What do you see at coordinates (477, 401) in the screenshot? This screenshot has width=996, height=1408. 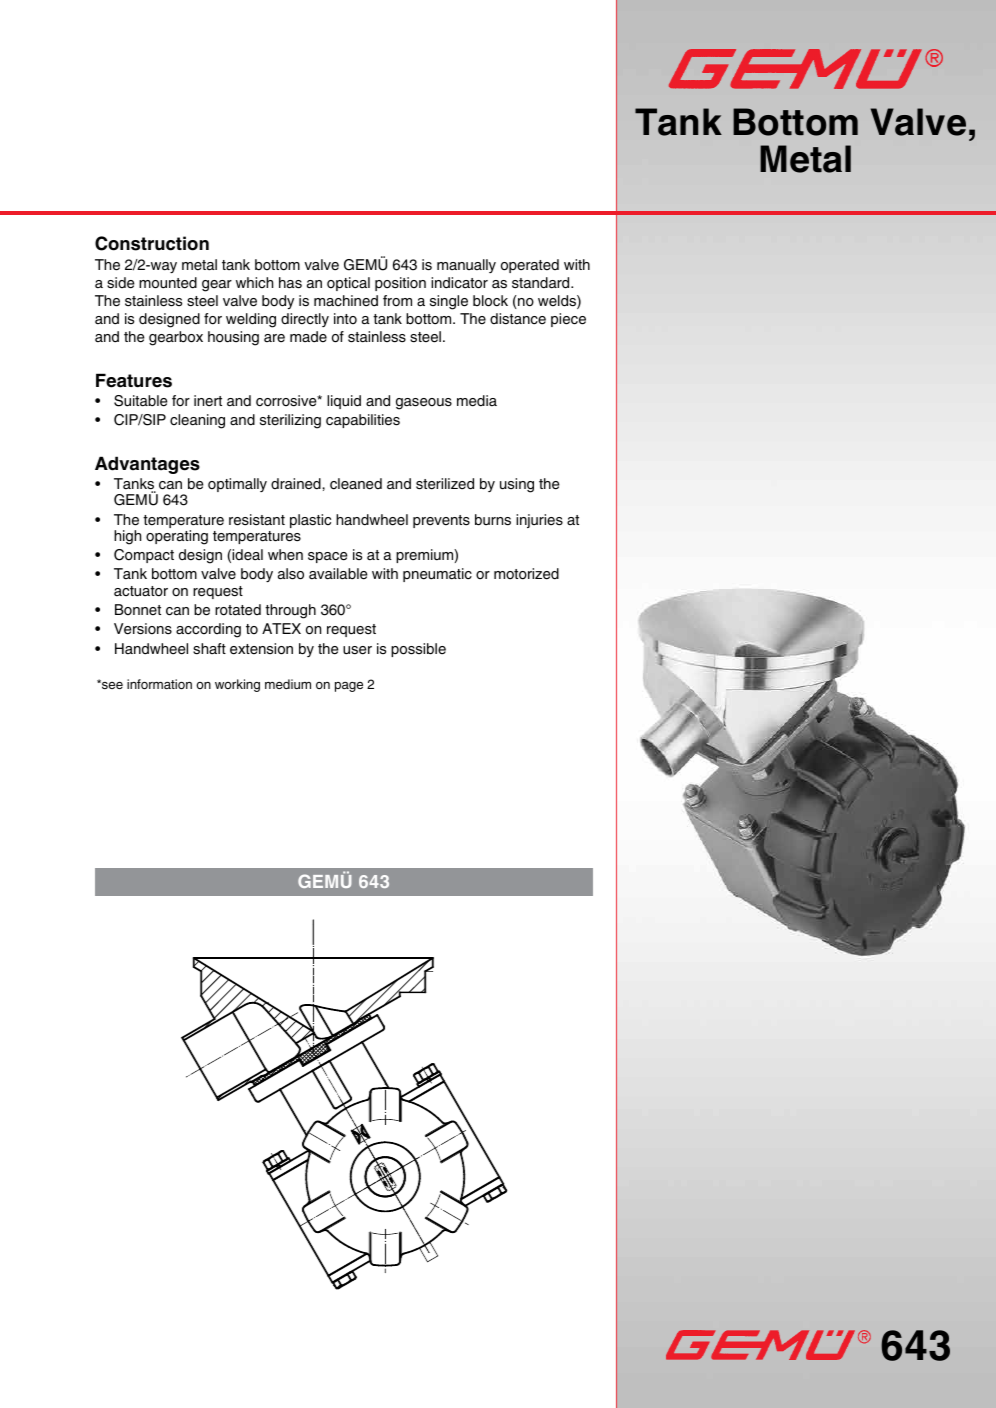 I see `media` at bounding box center [477, 401].
